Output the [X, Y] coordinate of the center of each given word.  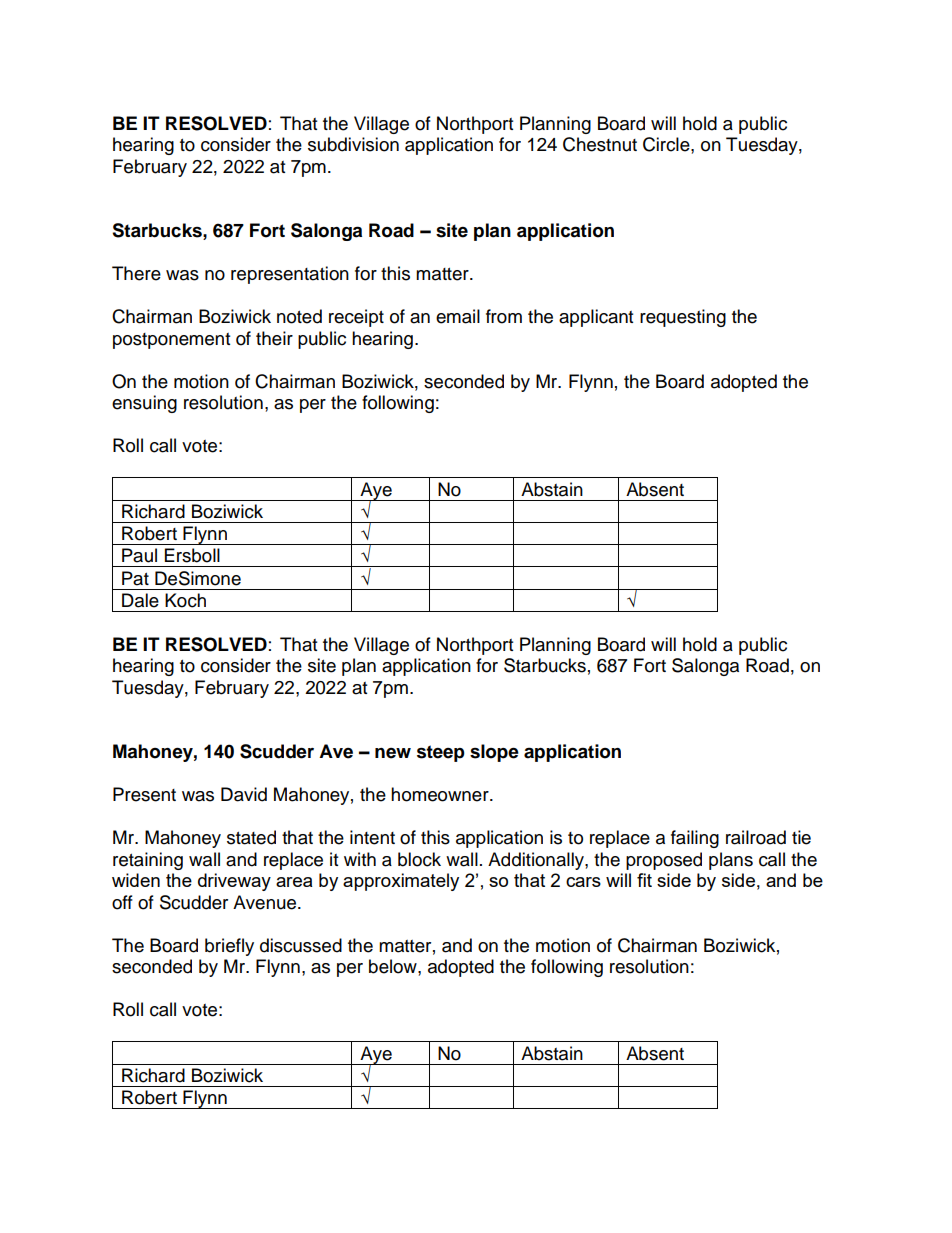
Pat [135, 578]
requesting [683, 318]
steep [441, 753]
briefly [229, 947]
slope [494, 753]
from [504, 316]
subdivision [353, 144]
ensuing [144, 404]
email [458, 316]
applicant [596, 318]
